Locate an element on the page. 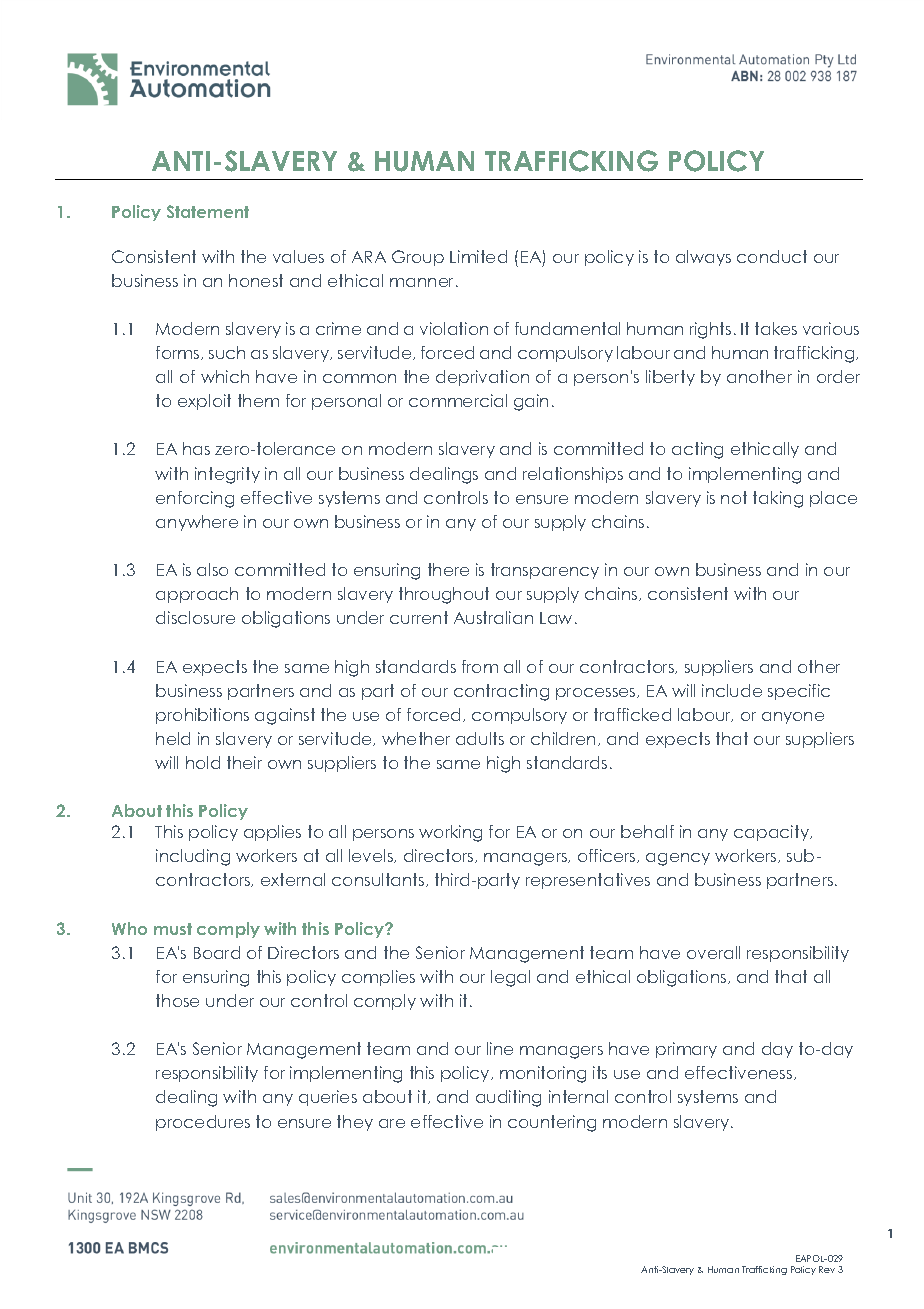 This page has width=924, height=1309. commercial is located at coordinates (458, 400).
